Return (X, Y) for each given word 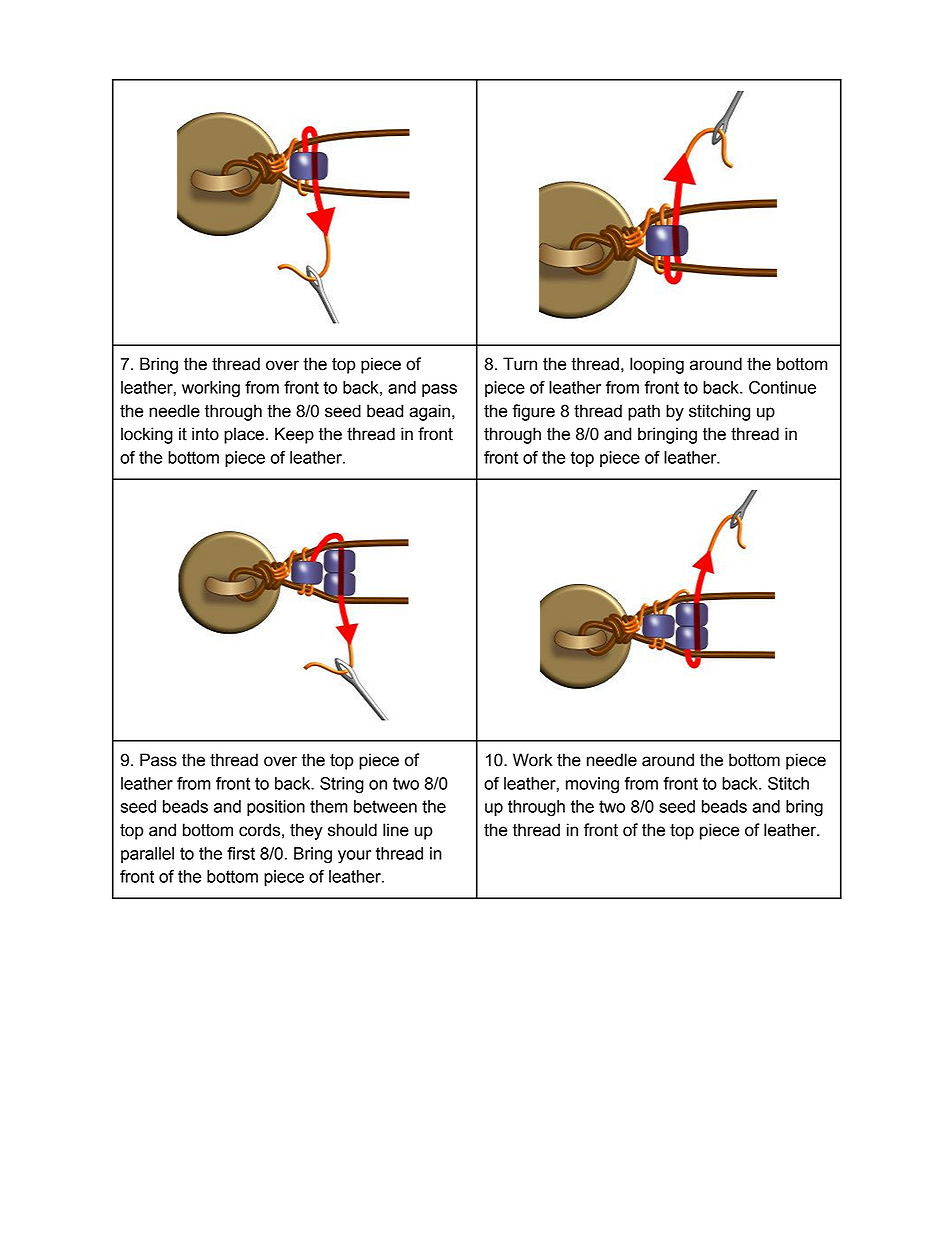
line (396, 830)
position (276, 808)
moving (592, 785)
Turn (520, 364)
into (205, 434)
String (342, 785)
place (244, 435)
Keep (294, 435)
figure (533, 412)
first (241, 853)
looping (657, 365)
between (385, 806)
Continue (782, 387)
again (429, 412)
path (644, 412)
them (329, 806)
